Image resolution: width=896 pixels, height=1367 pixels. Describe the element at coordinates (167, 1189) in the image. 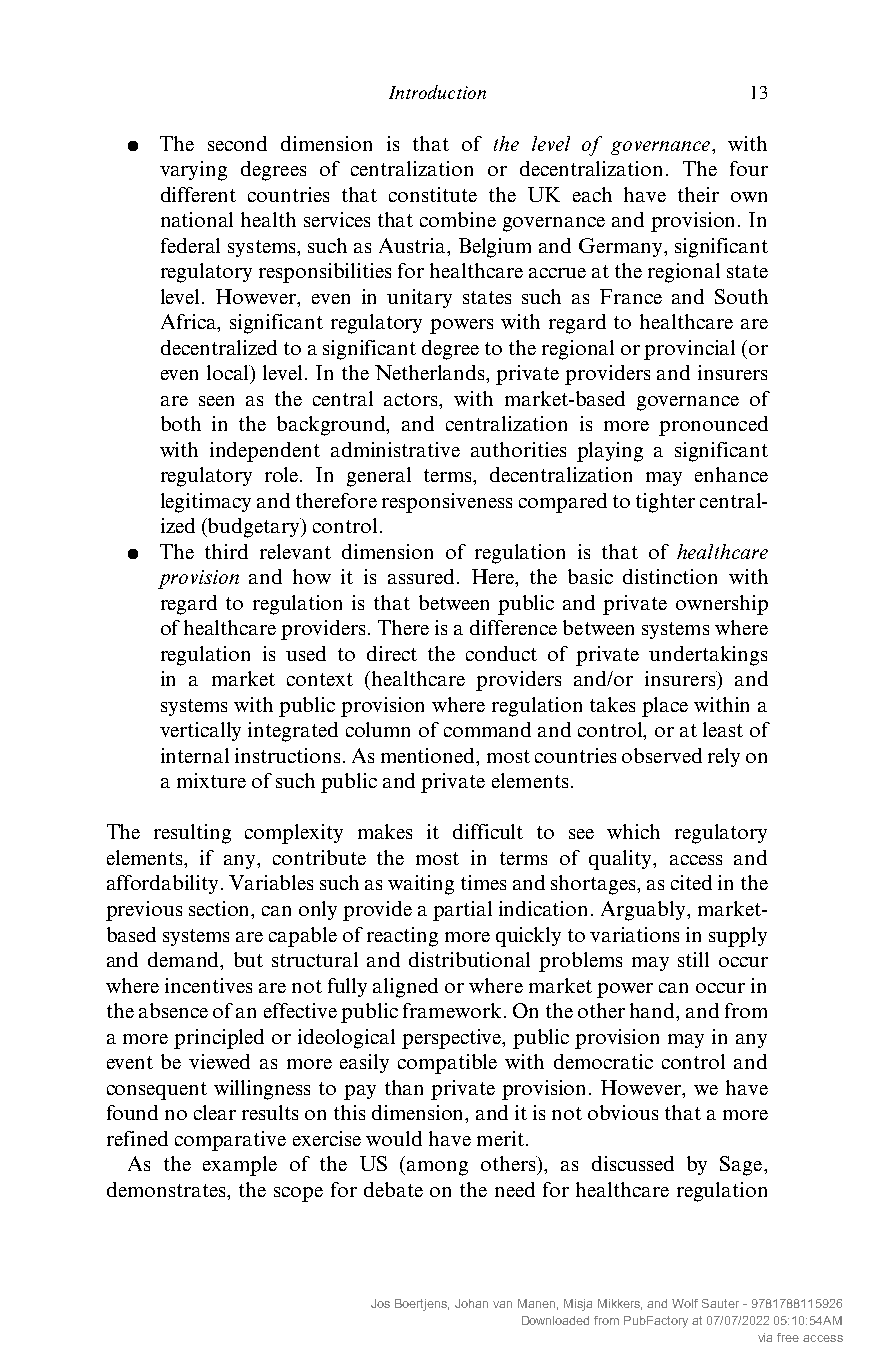

I see `demonstrates` at that location.
